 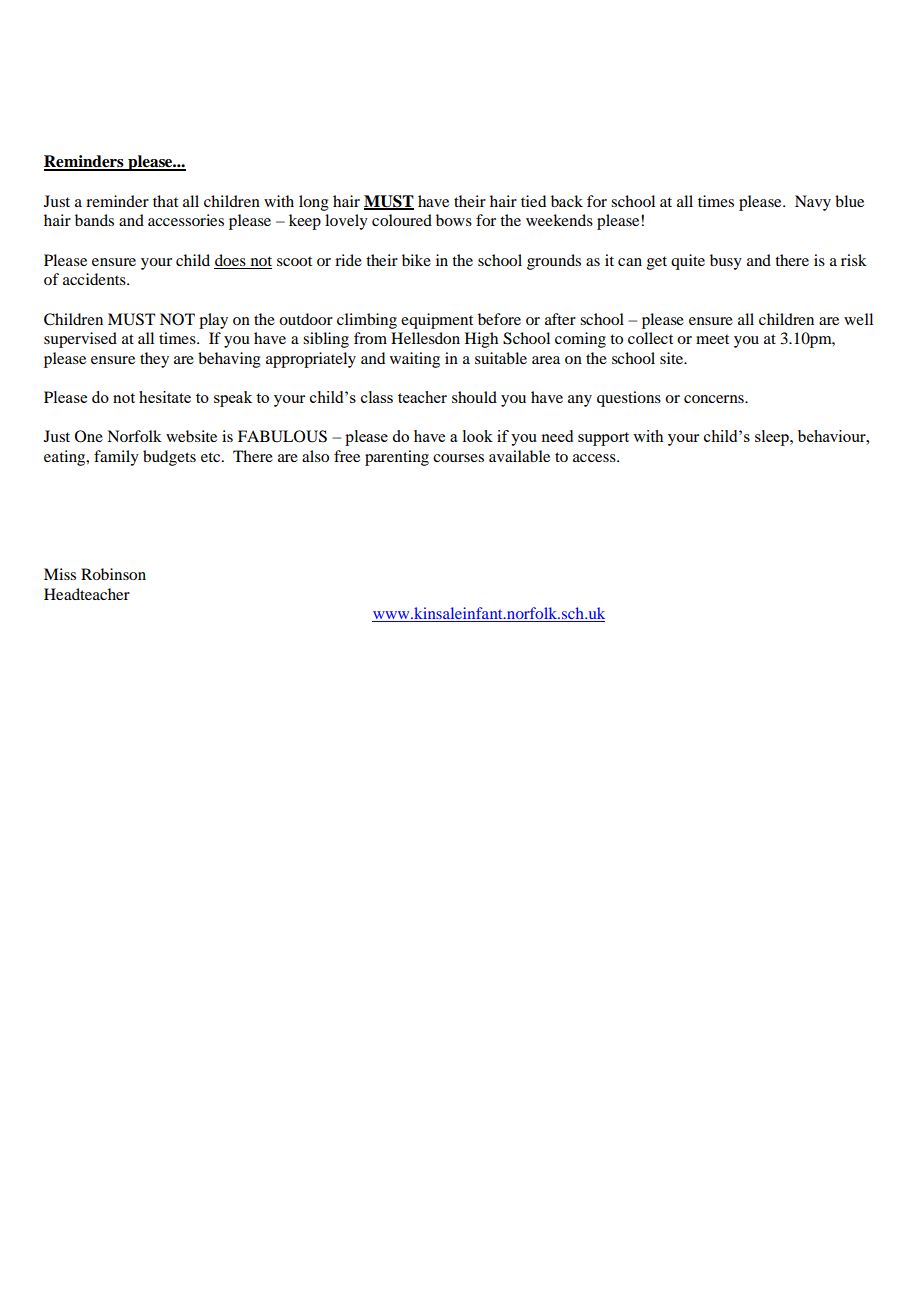 What do you see at coordinates (813, 203) in the screenshot?
I see `Navy` at bounding box center [813, 203].
